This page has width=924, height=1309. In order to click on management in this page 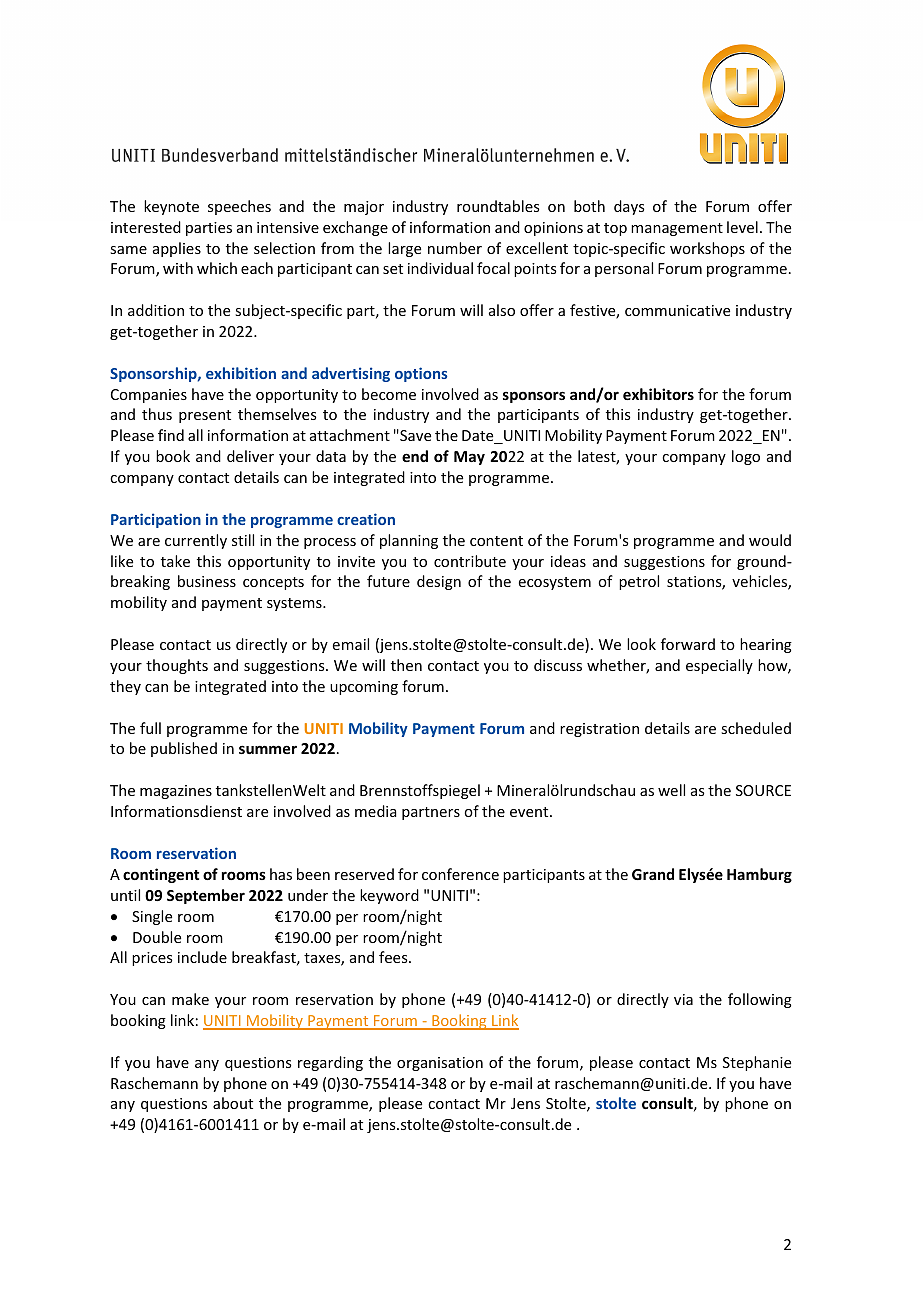, I will do `click(677, 229)`.
